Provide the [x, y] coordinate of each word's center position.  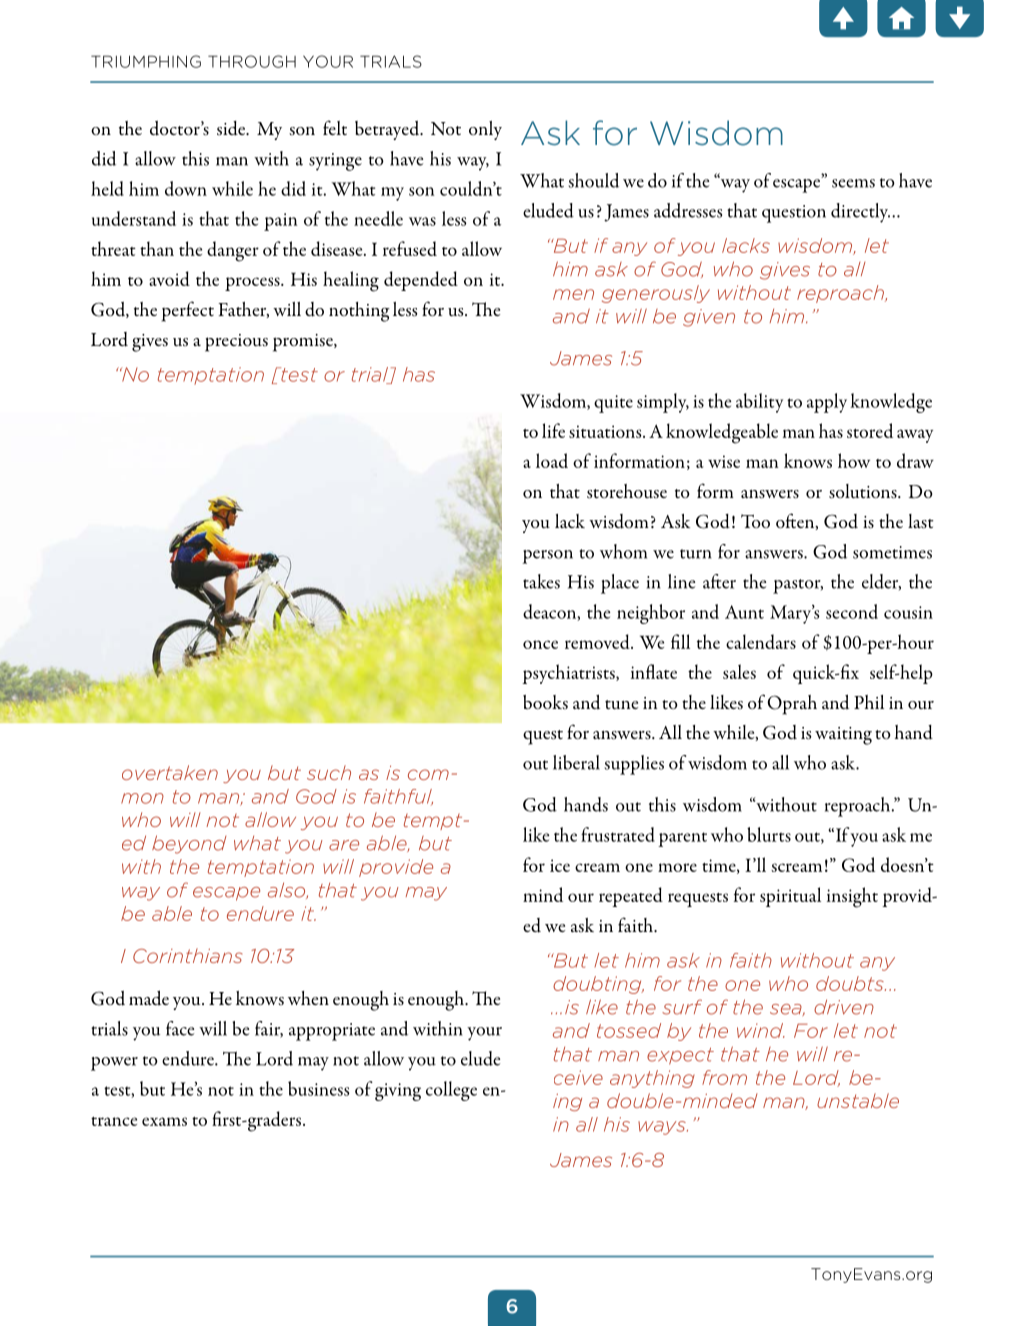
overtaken [170, 772]
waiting [843, 736]
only [485, 130]
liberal [576, 762]
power [114, 1064]
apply [827, 403]
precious [236, 343]
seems [853, 183]
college [451, 1091]
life [553, 430]
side [232, 128]
